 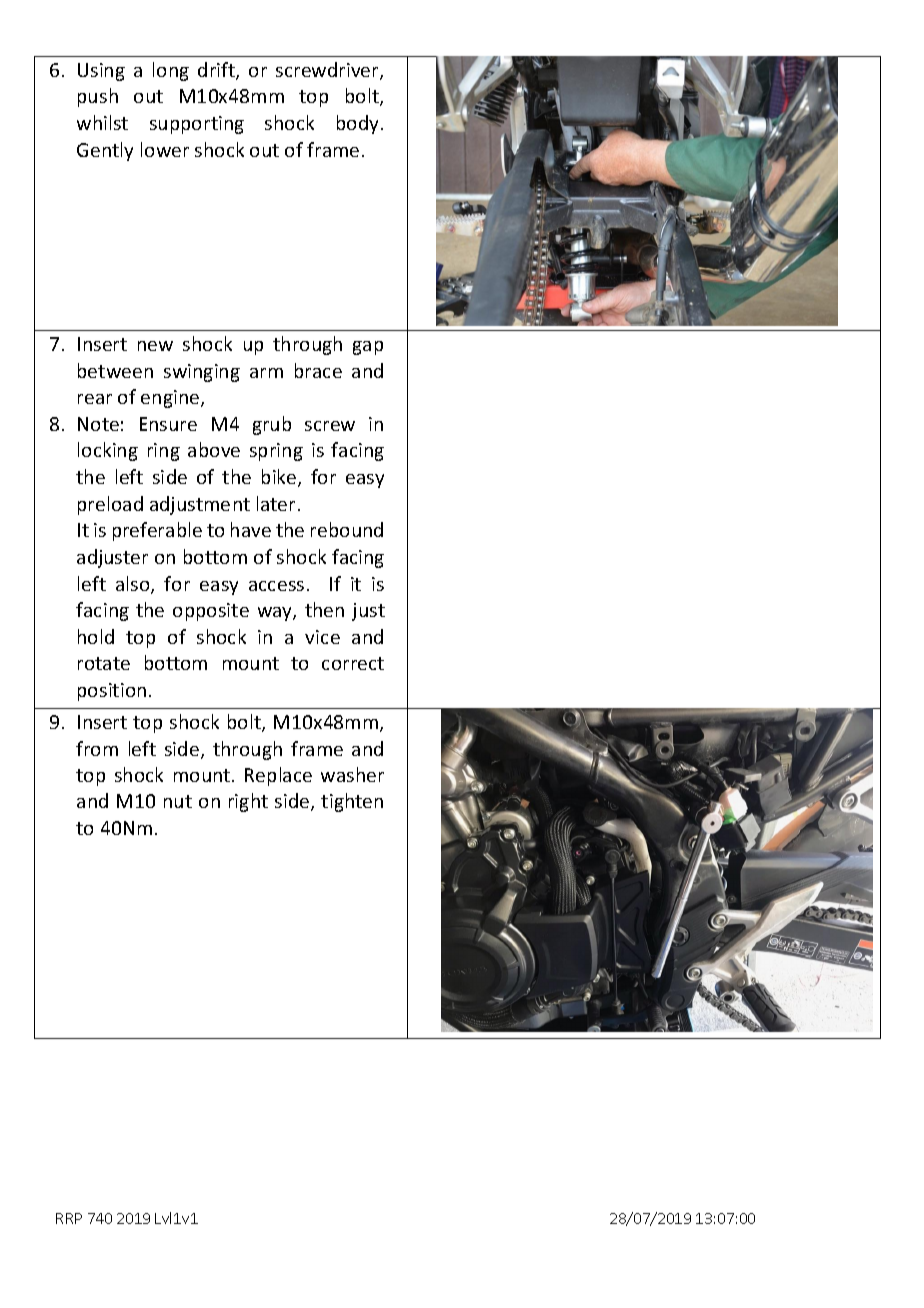 What do you see at coordinates (359, 124) in the image?
I see `body` at bounding box center [359, 124].
